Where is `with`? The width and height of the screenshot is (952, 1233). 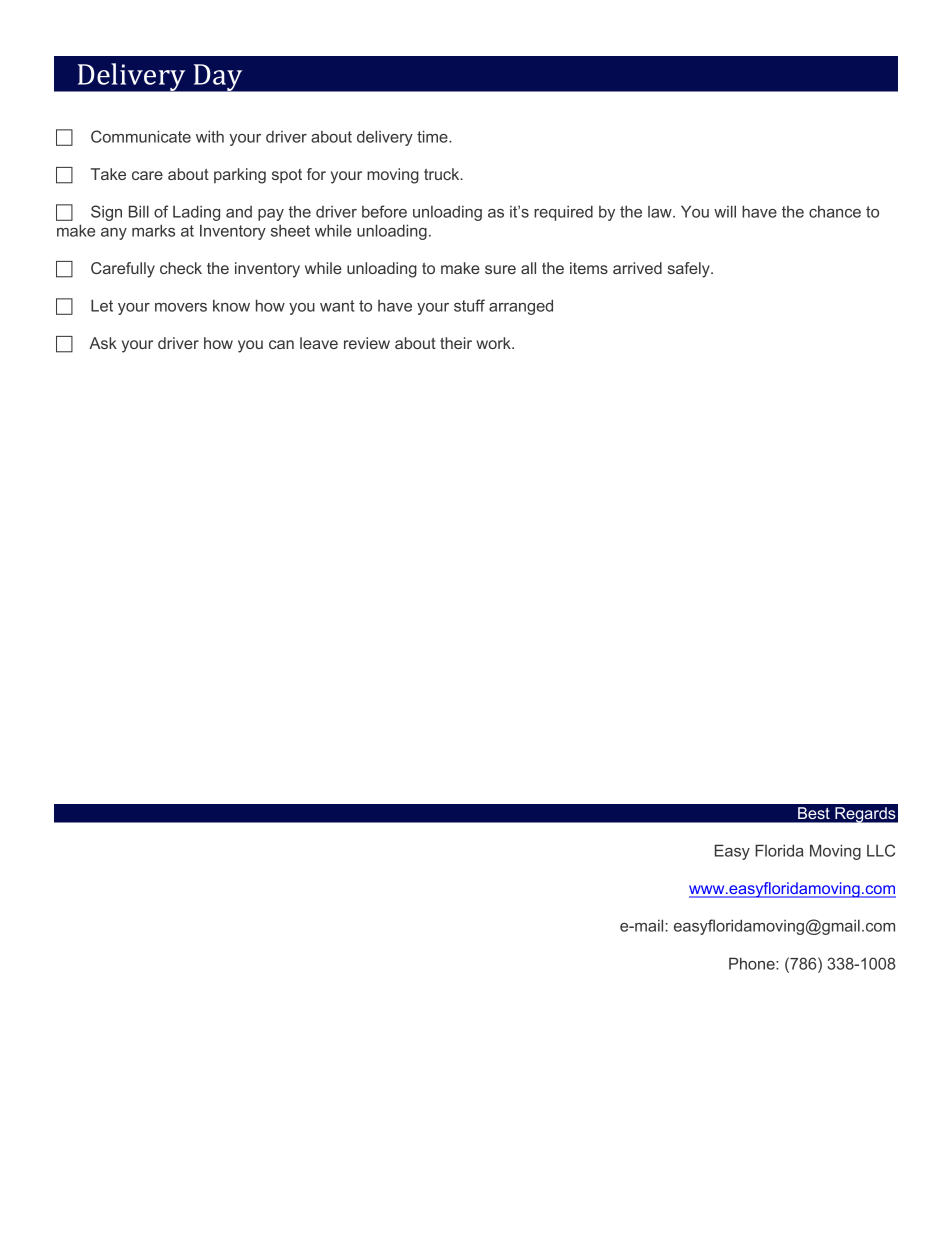
with is located at coordinates (210, 136).
